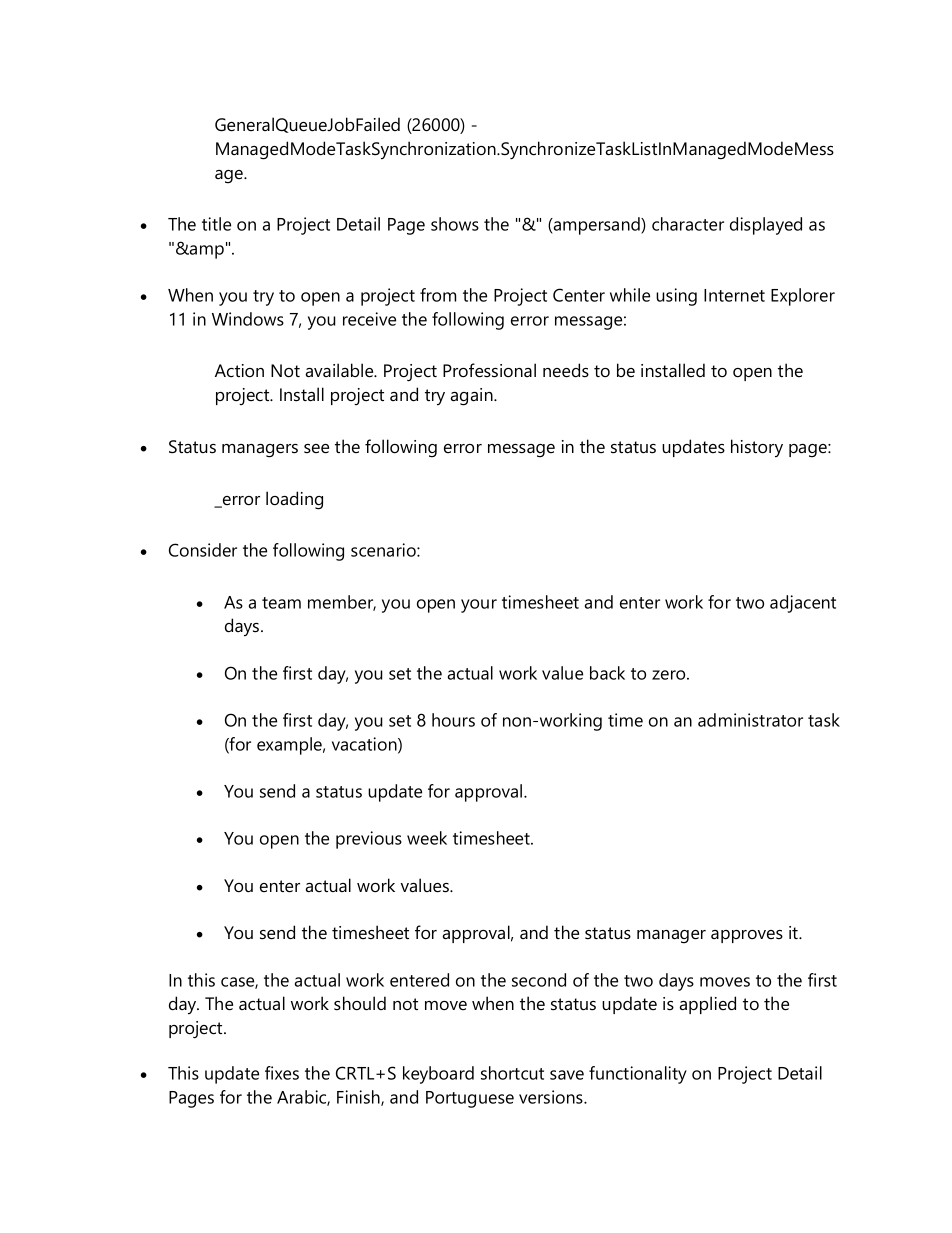  Describe the element at coordinates (384, 550) in the document. I see `scenario` at that location.
